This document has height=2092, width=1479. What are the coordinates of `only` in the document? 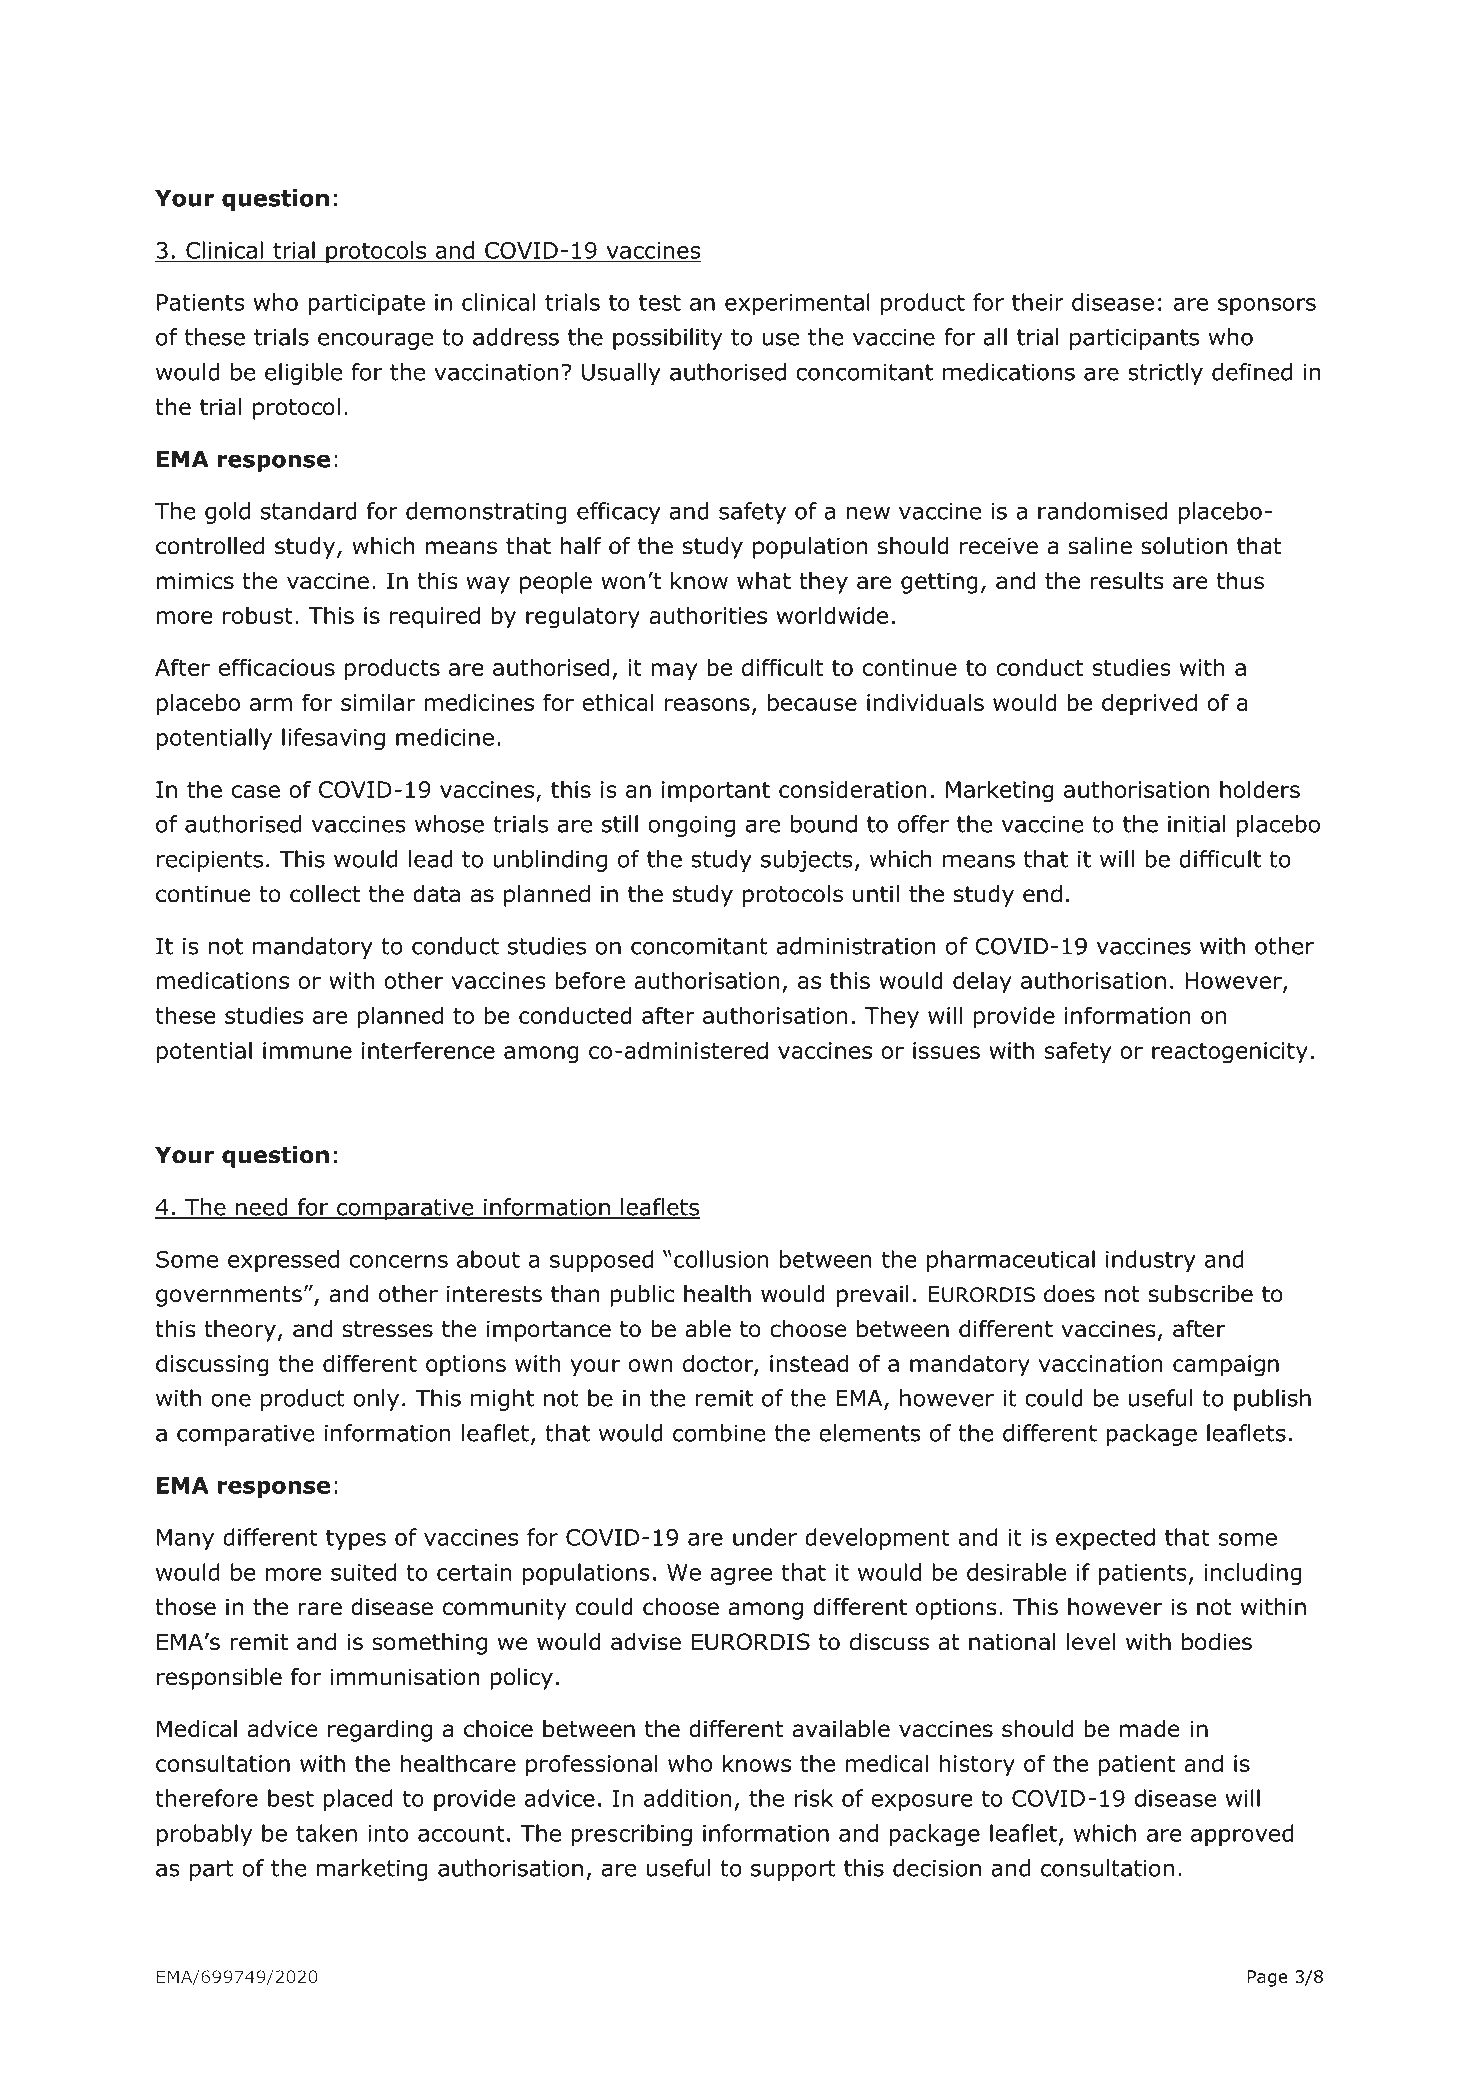 It's located at (376, 1400).
